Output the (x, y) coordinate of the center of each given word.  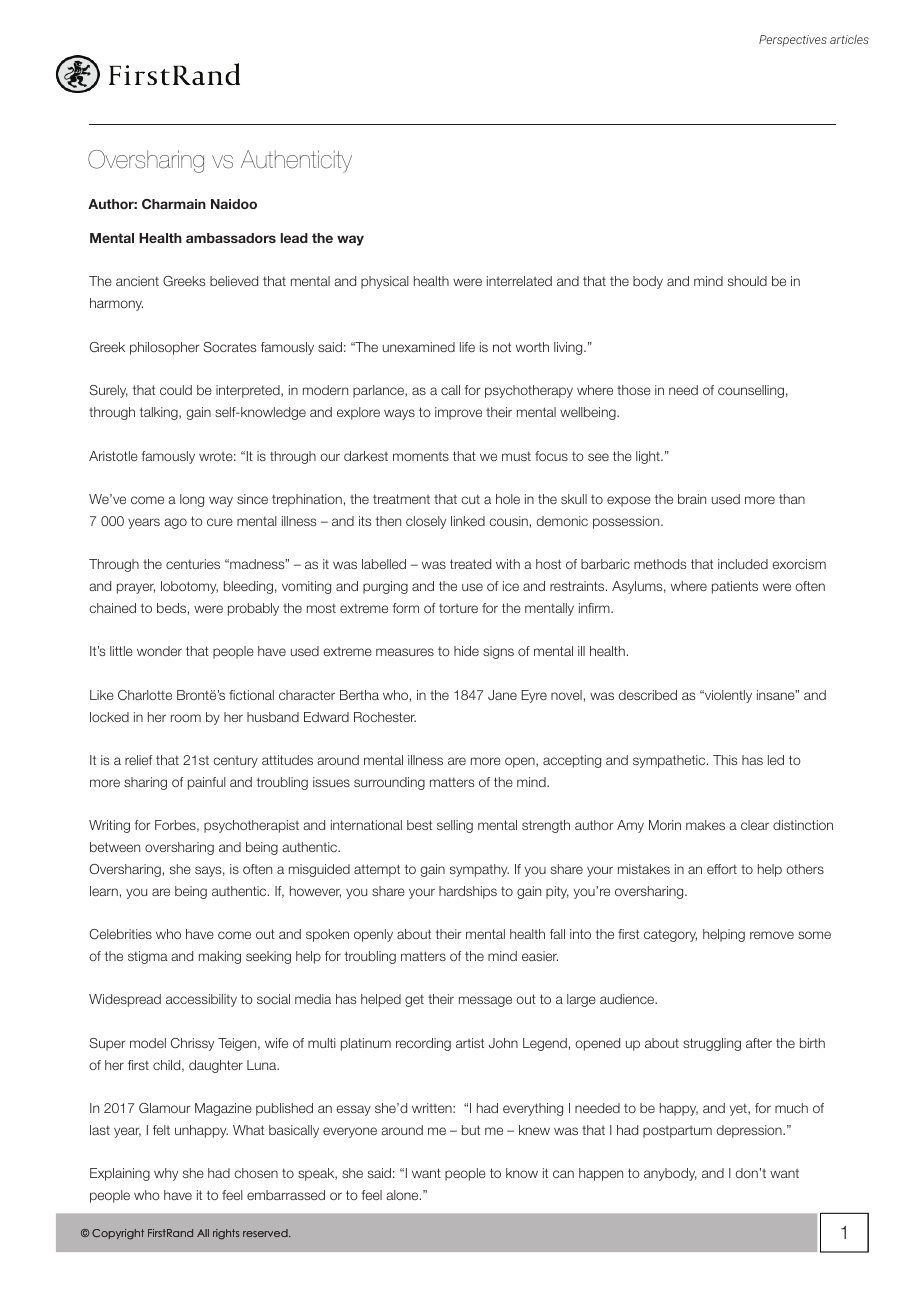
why (166, 1174)
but (471, 1130)
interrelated (519, 281)
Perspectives (793, 40)
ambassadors (231, 238)
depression (750, 1131)
